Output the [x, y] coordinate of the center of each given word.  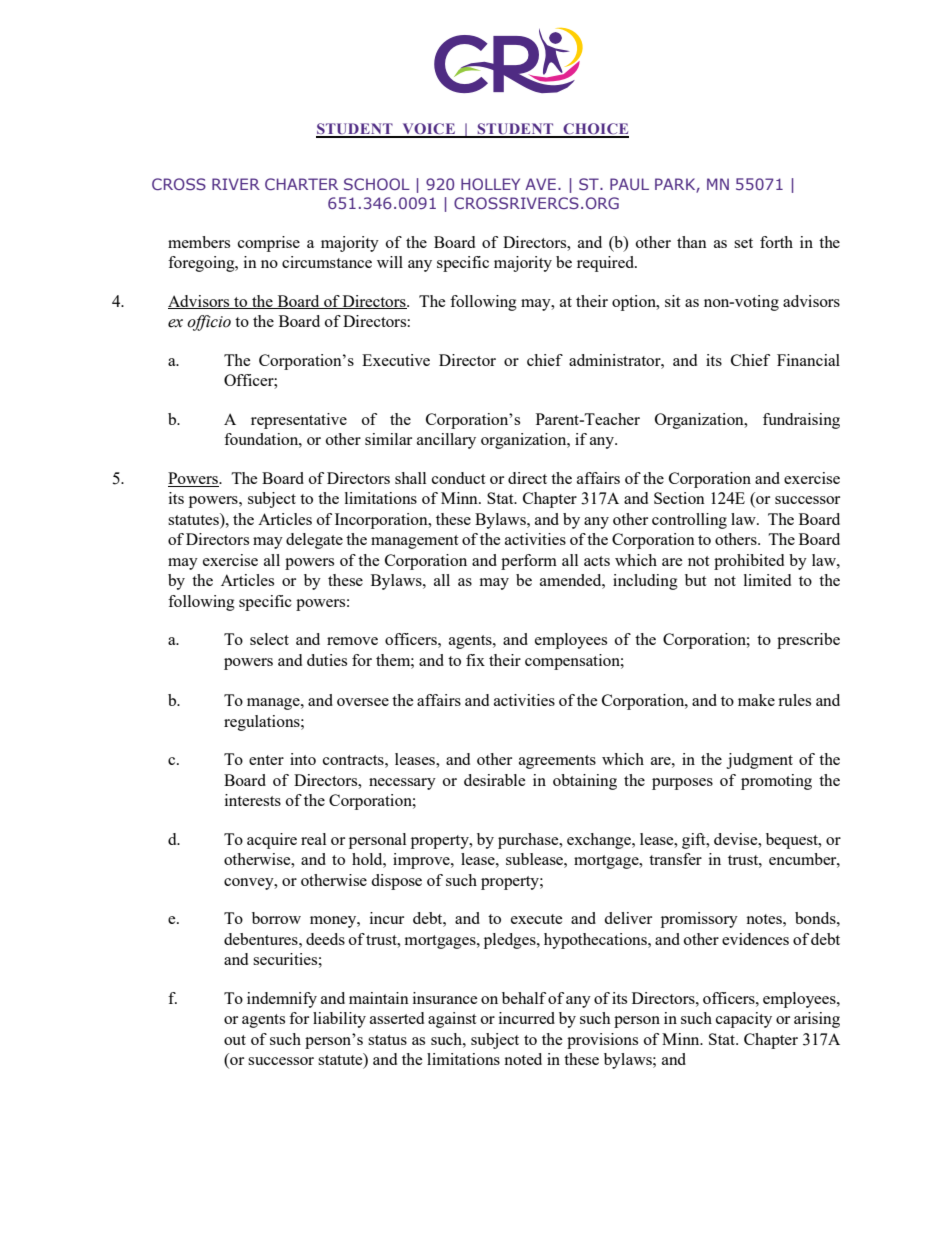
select [269, 639]
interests [253, 800]
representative [299, 421]
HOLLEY [490, 184]
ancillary [446, 441]
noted [523, 1059]
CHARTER [301, 184]
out [235, 1040]
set [743, 243]
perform [529, 562]
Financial [808, 360]
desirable [495, 780]
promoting [776, 782]
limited [767, 580]
